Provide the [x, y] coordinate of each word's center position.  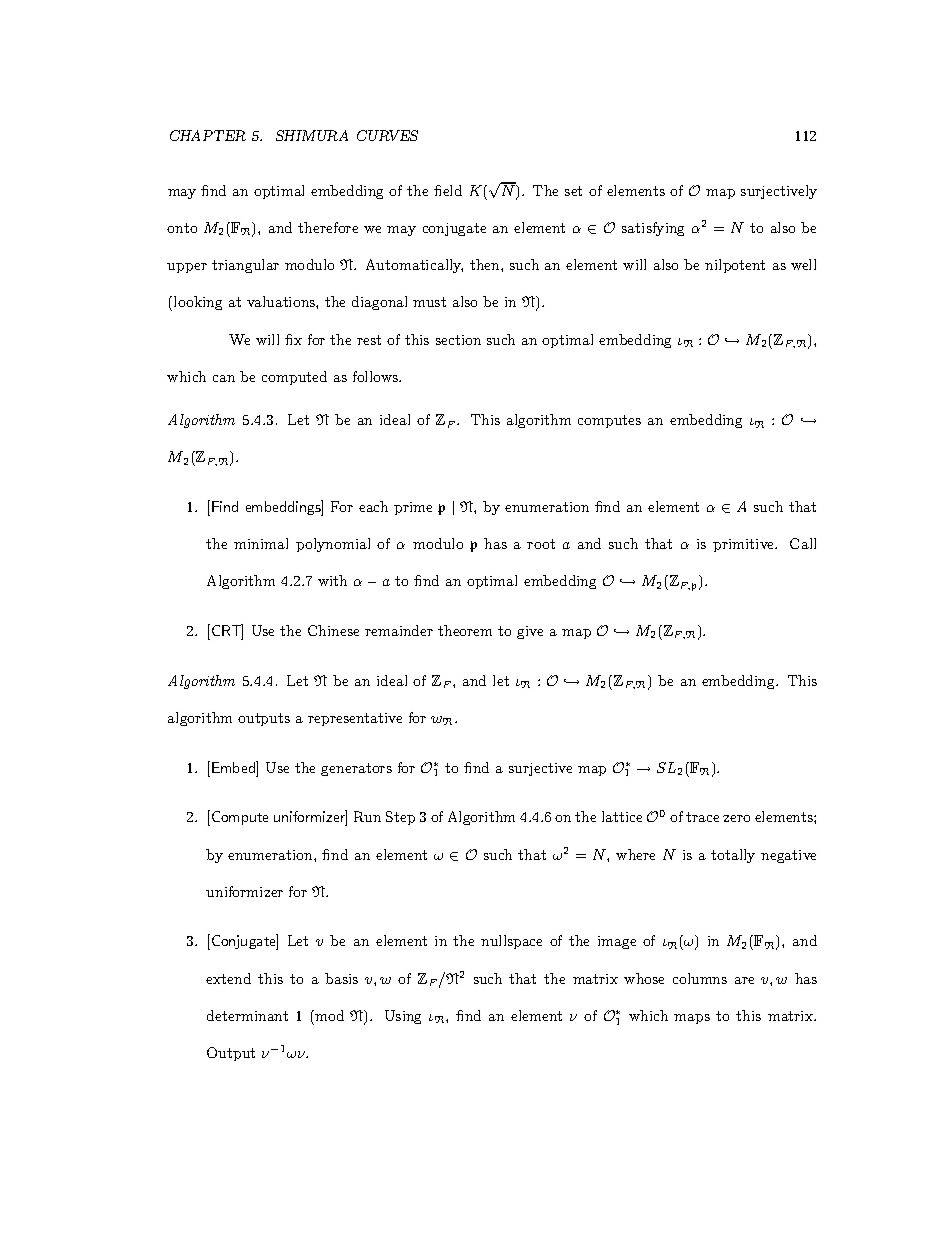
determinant [247, 1015]
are [744, 980]
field [448, 190]
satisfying [653, 229]
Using [403, 1017]
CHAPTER [208, 135]
